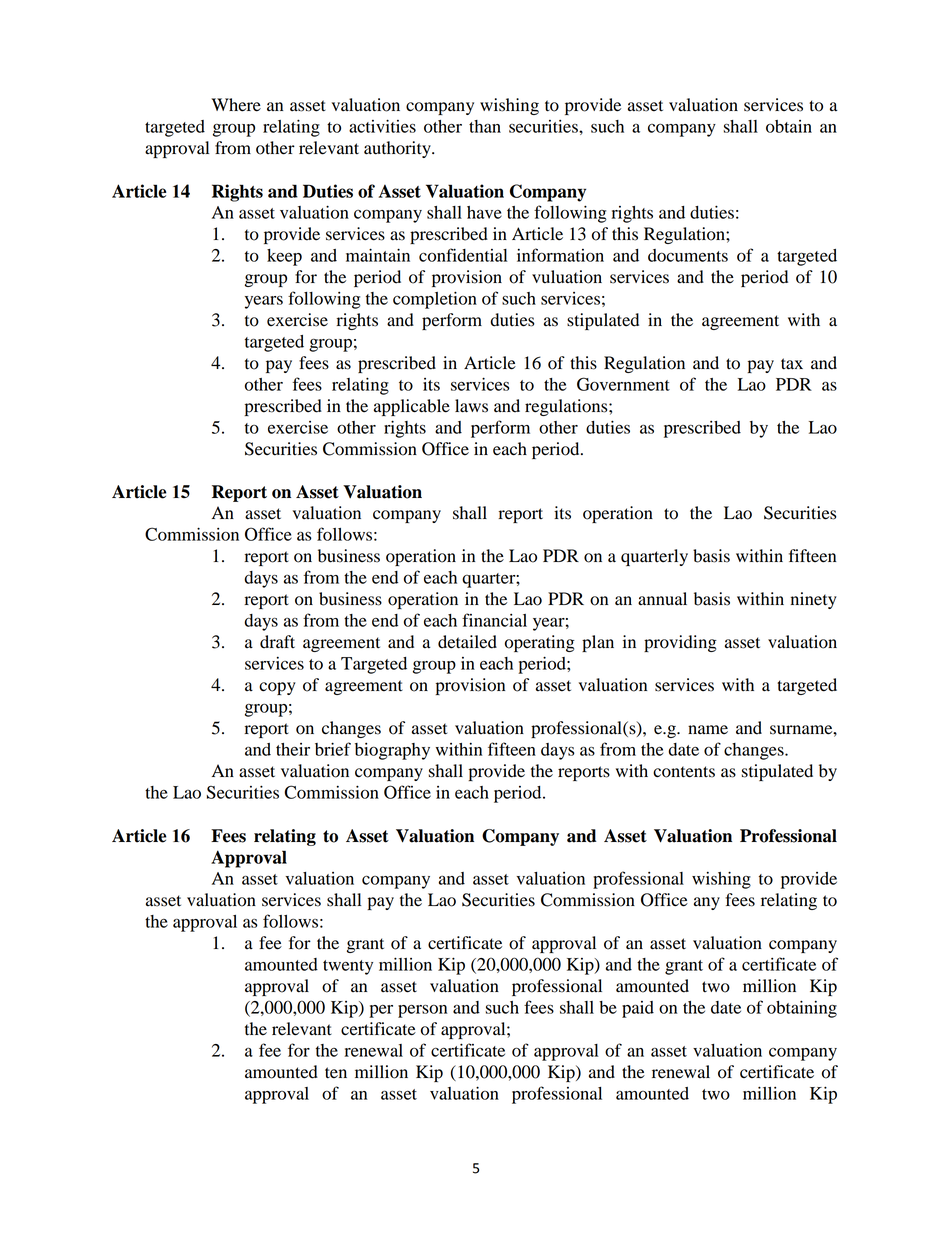 This document has height=1233, width=952. Describe the element at coordinates (348, 967) in the document. I see `twenty` at that location.
